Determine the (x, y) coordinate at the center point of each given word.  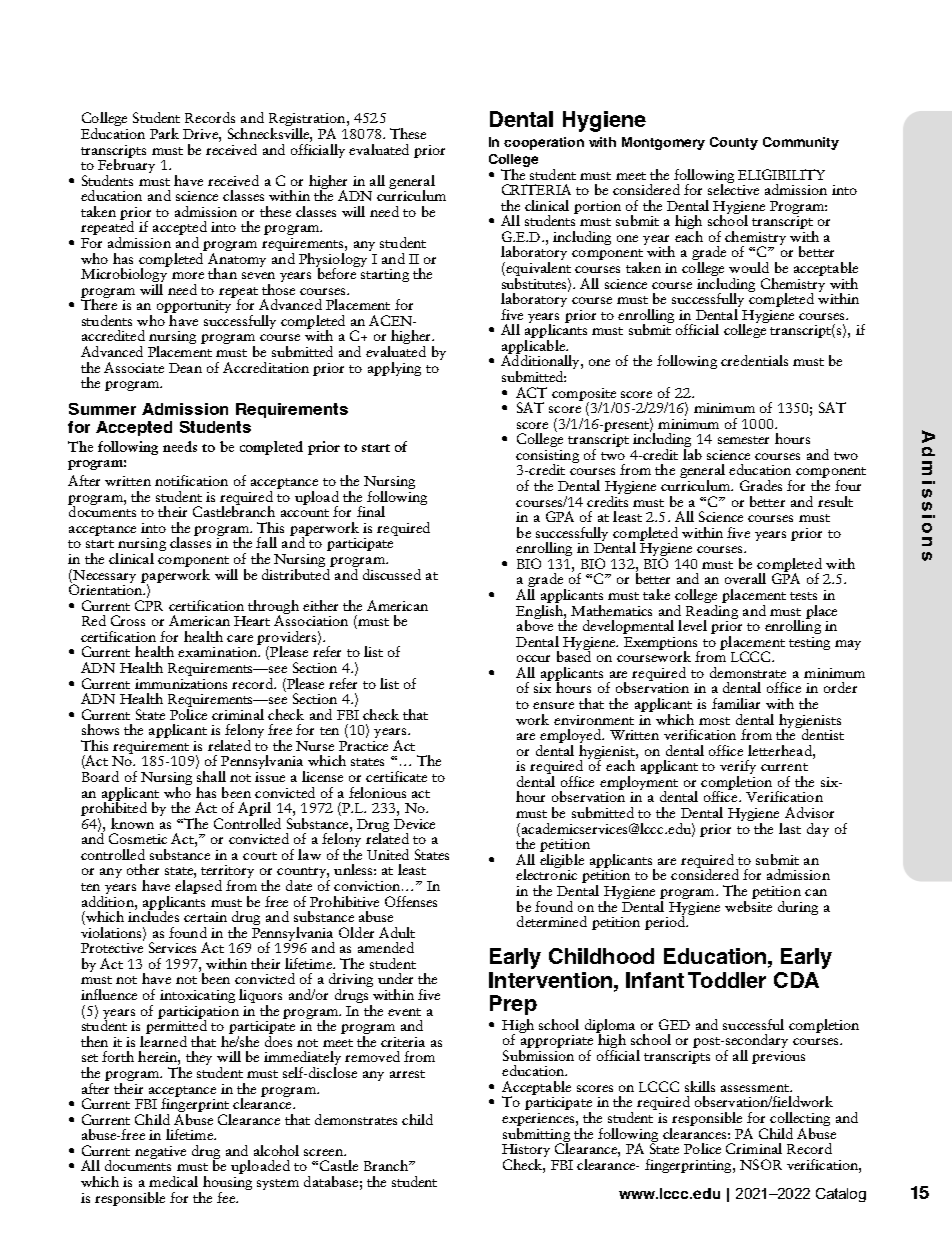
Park (164, 133)
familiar (736, 703)
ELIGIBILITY (781, 174)
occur (533, 658)
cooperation (544, 143)
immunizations (181, 684)
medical (173, 1181)
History (526, 1152)
